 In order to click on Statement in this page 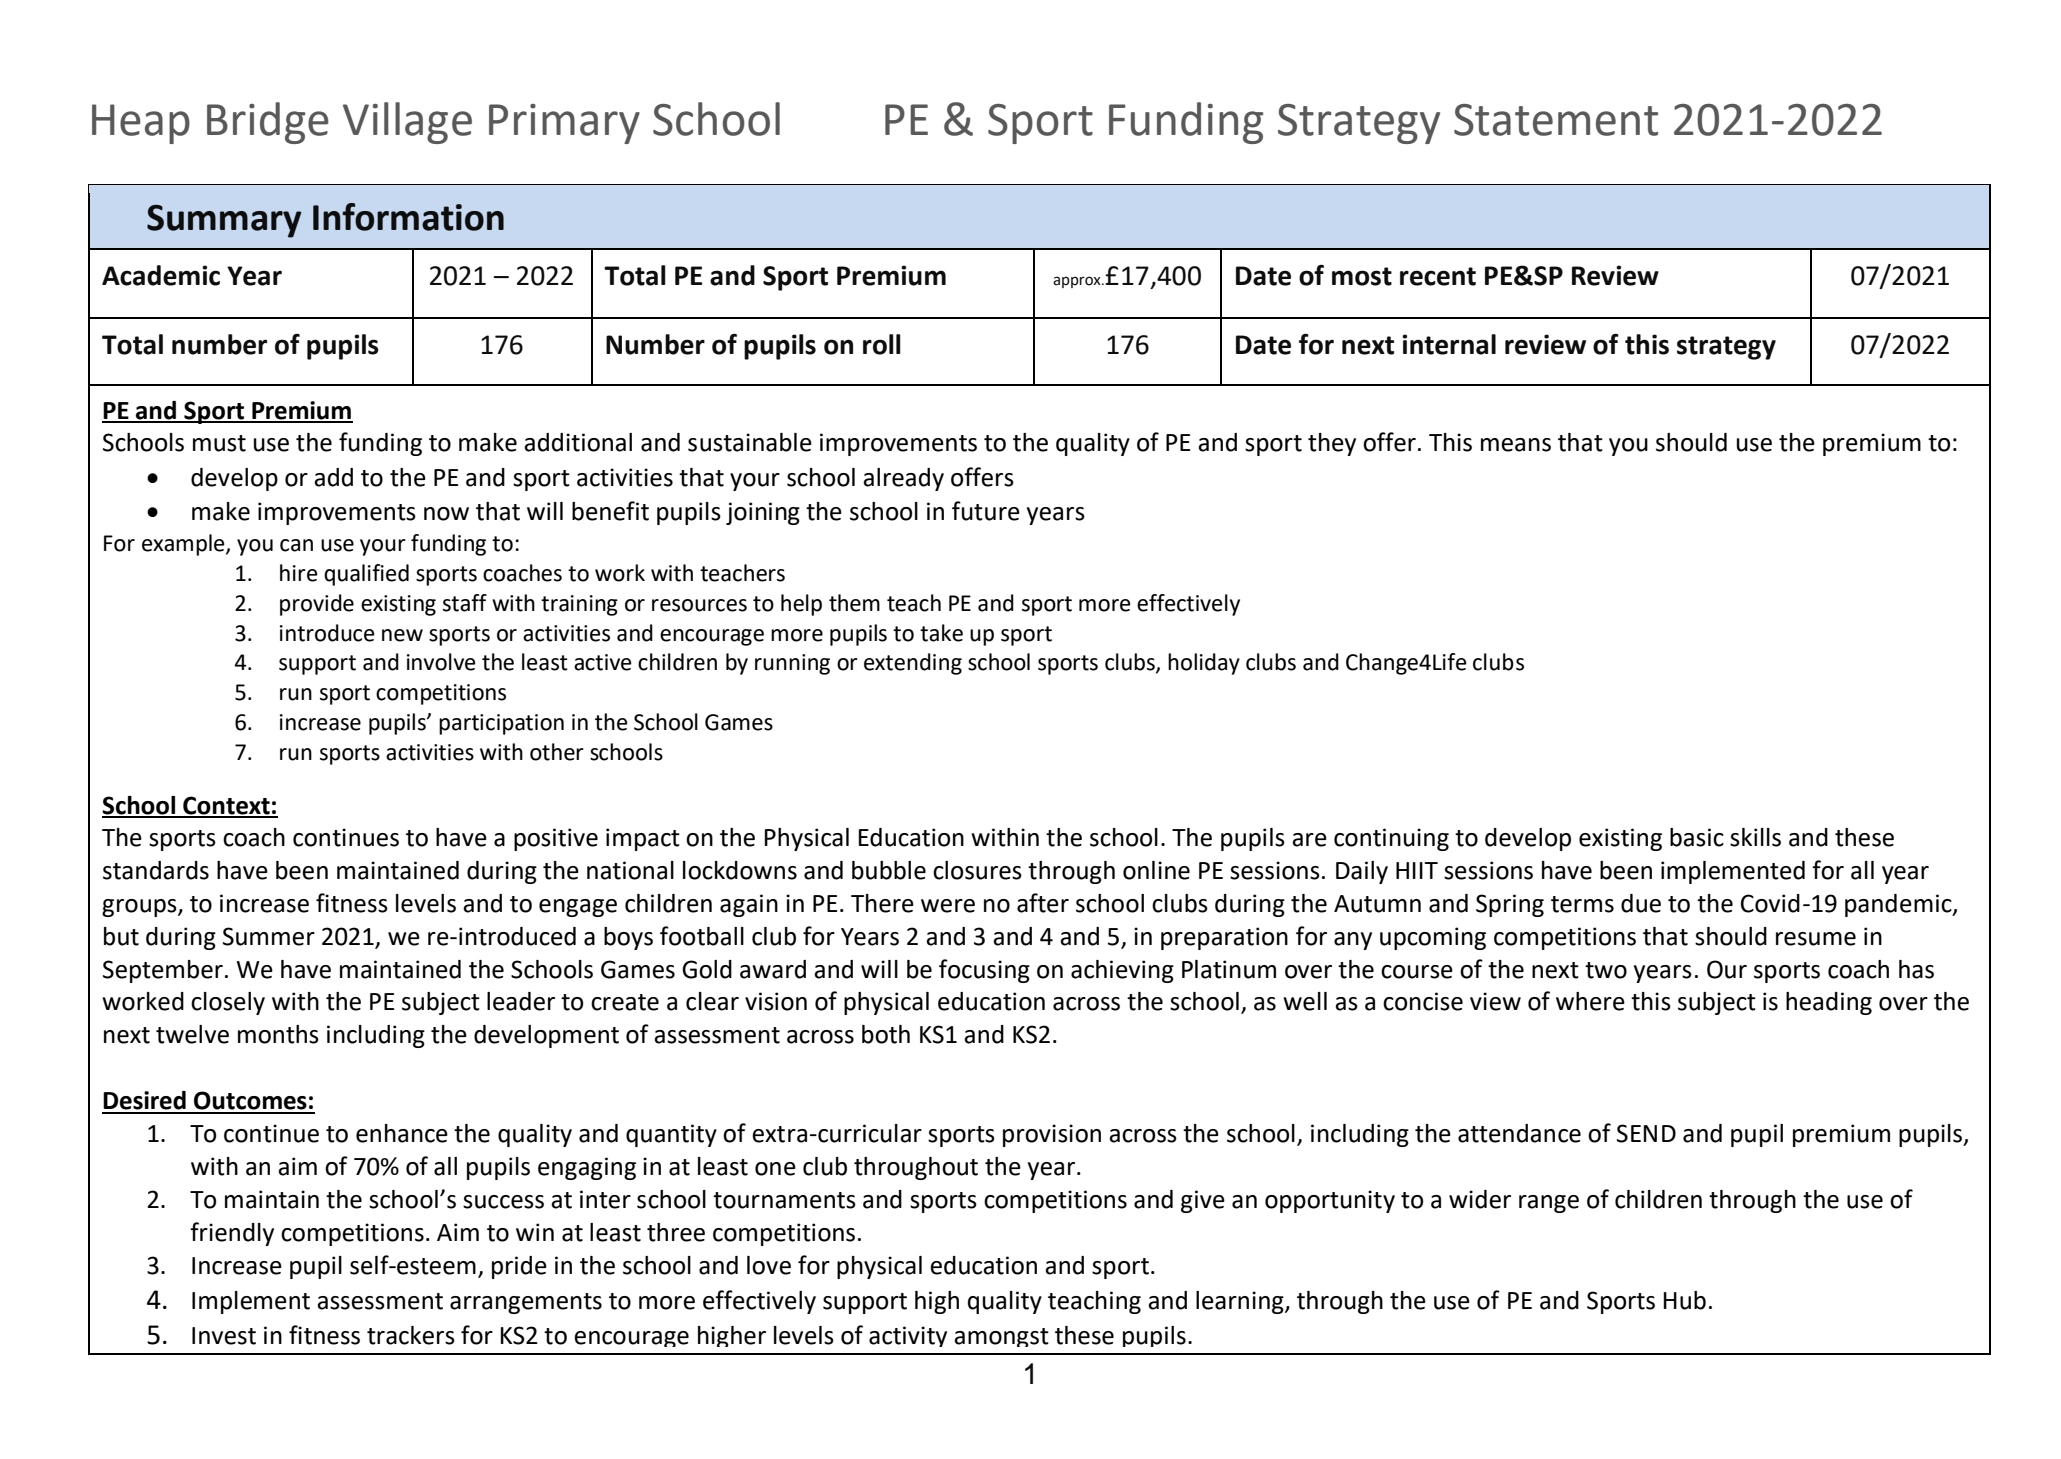, I will do `click(1556, 120)`.
